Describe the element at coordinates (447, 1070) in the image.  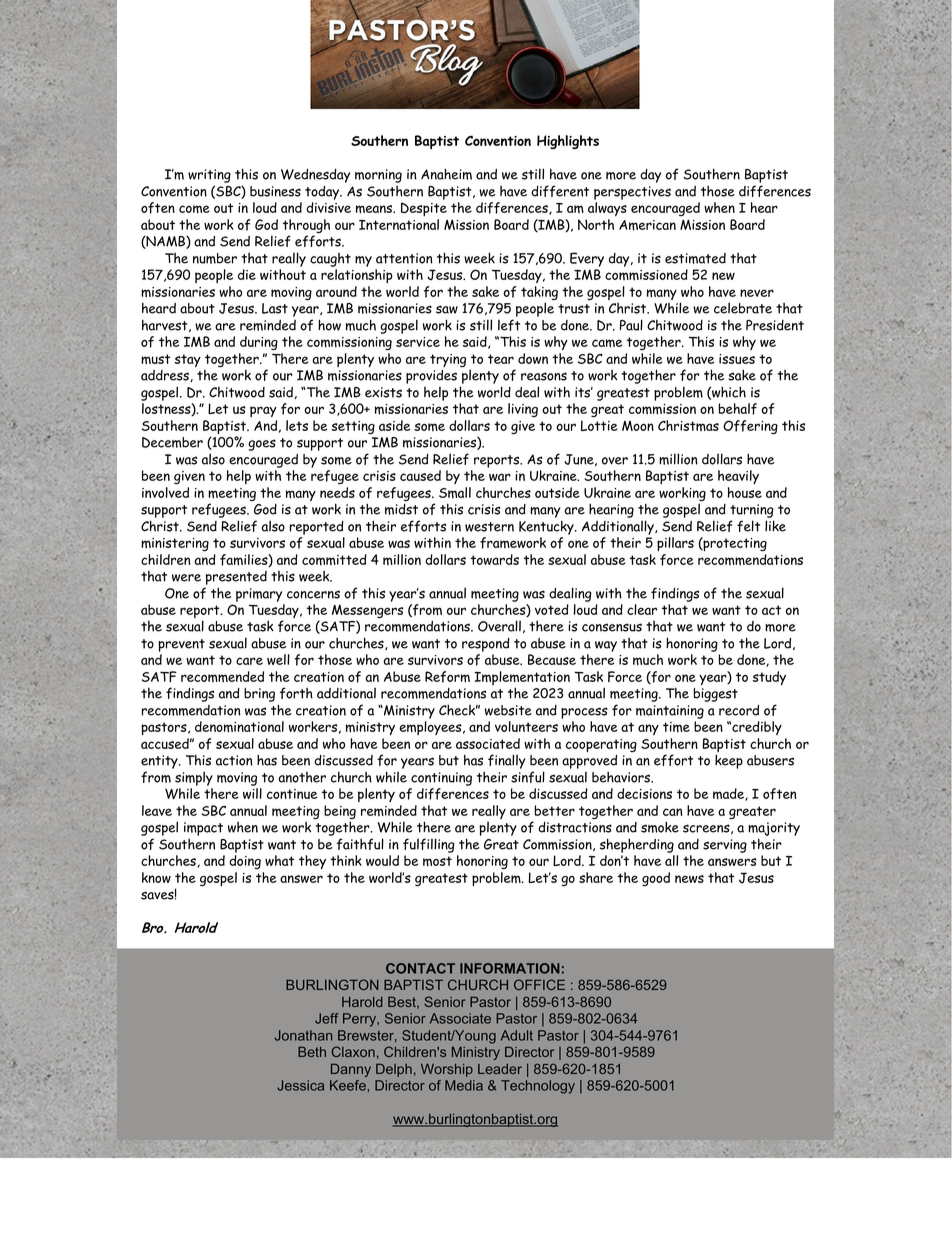
I see `Worship` at that location.
